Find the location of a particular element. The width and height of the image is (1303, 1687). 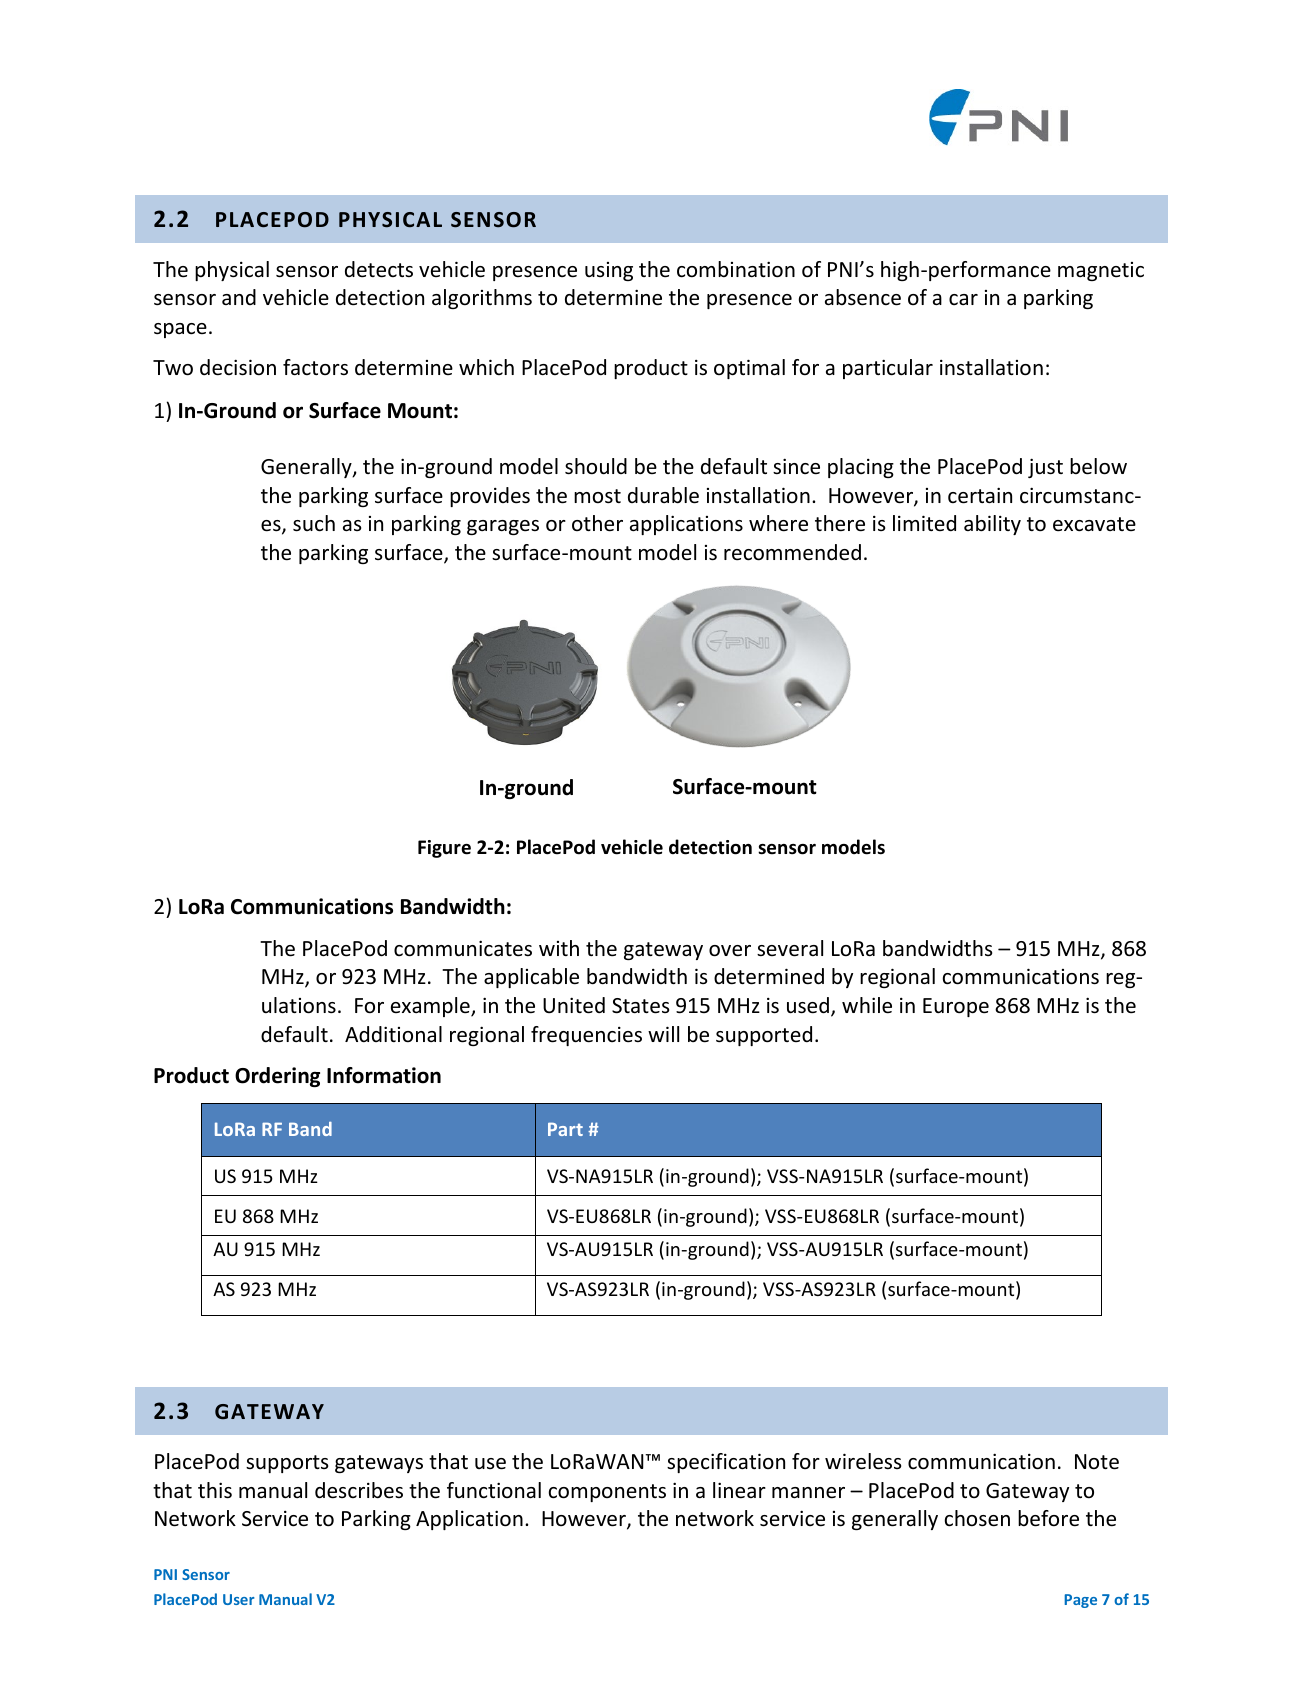

Note is located at coordinates (1097, 1462).
